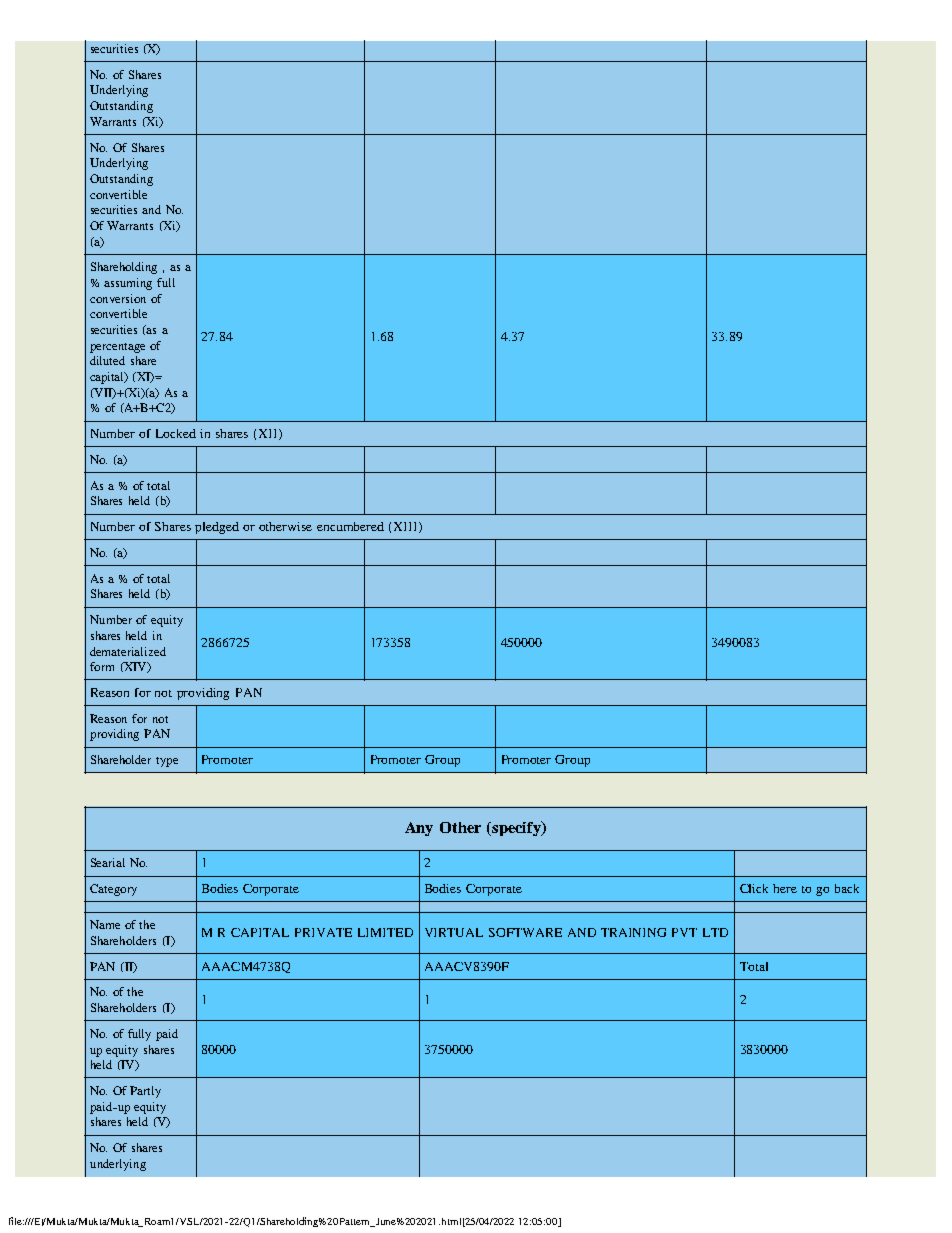 The height and width of the screenshot is (1233, 952). I want to click on XIII, so click(407, 527).
